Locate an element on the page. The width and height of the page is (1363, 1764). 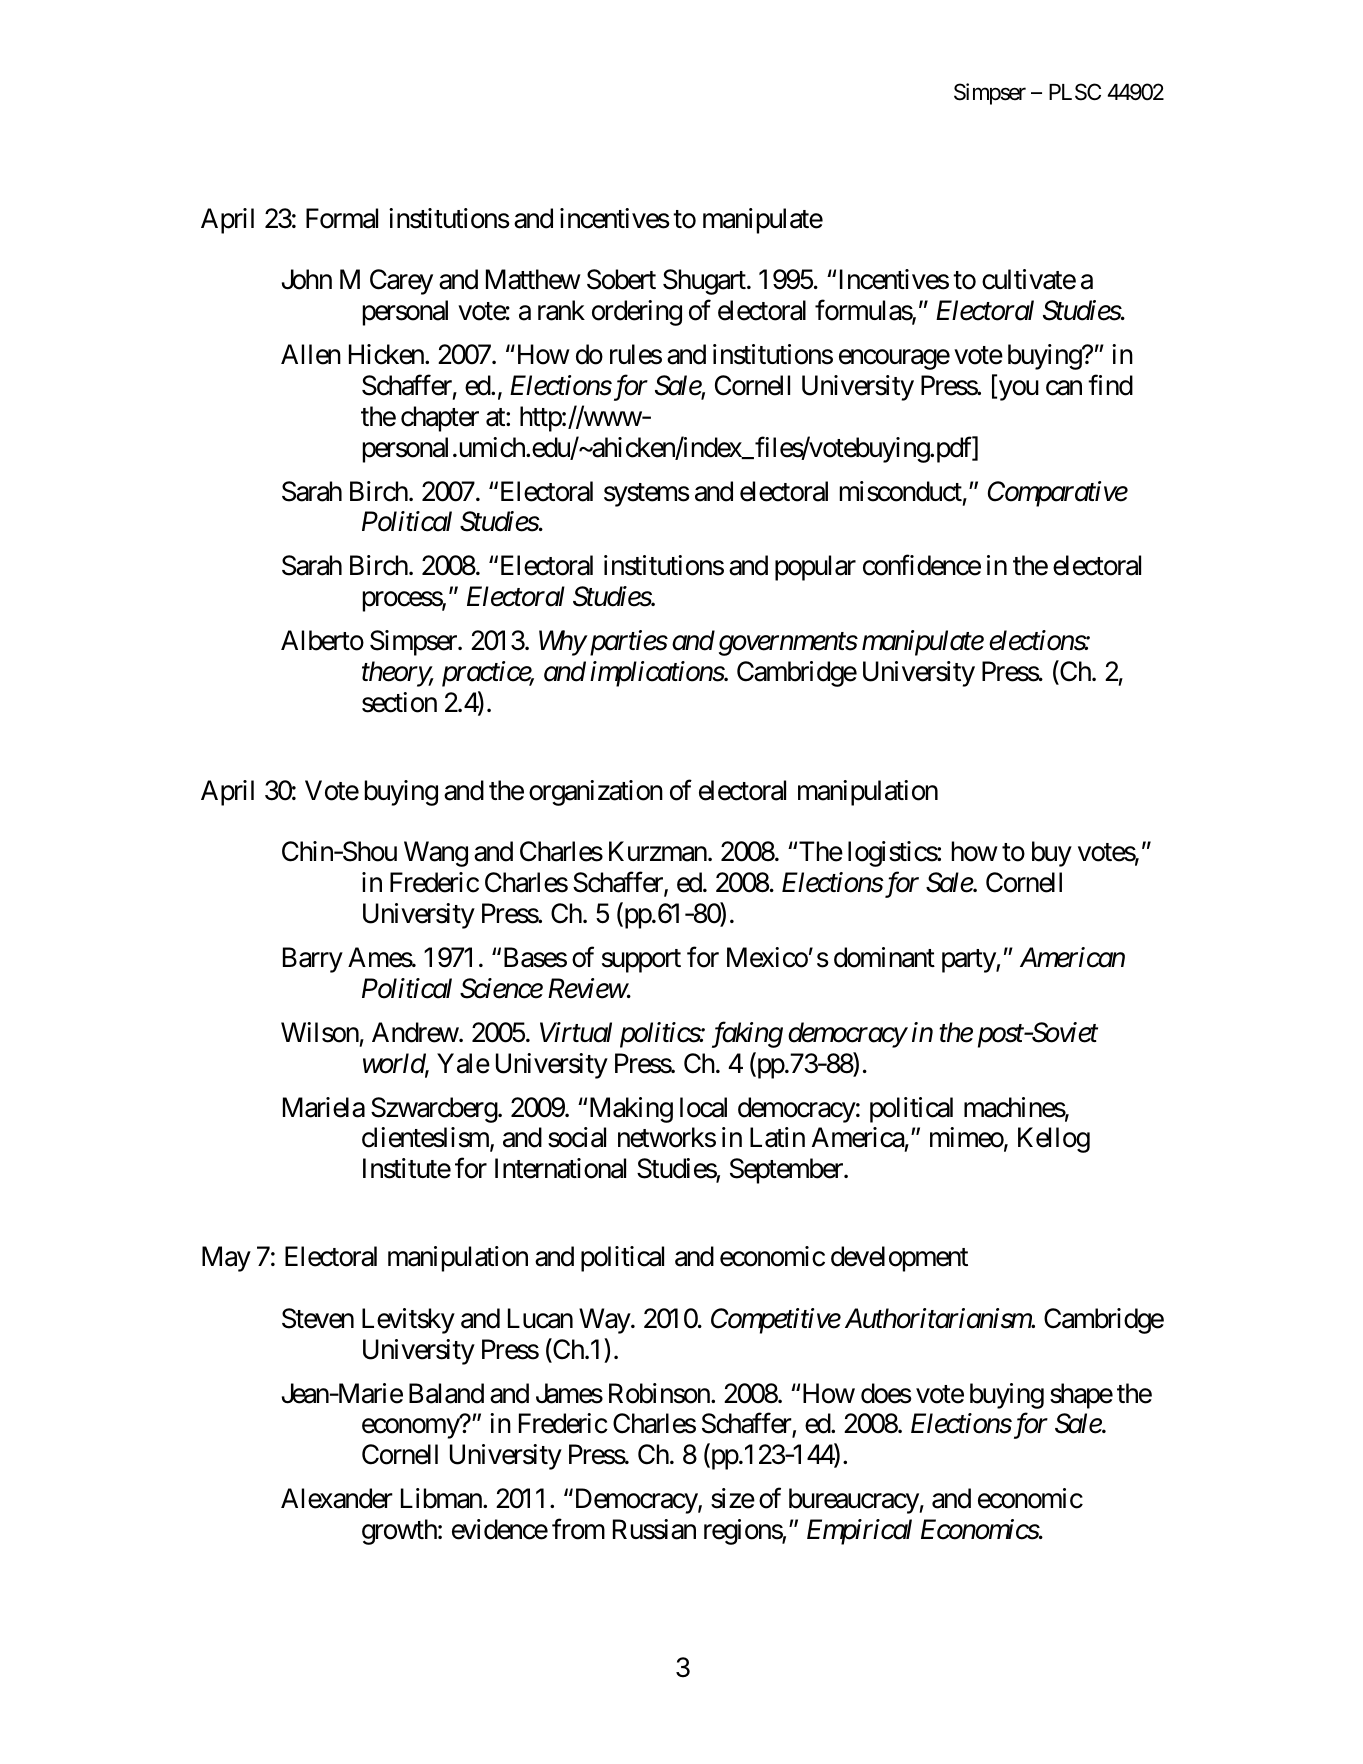
ordering is located at coordinates (637, 313).
